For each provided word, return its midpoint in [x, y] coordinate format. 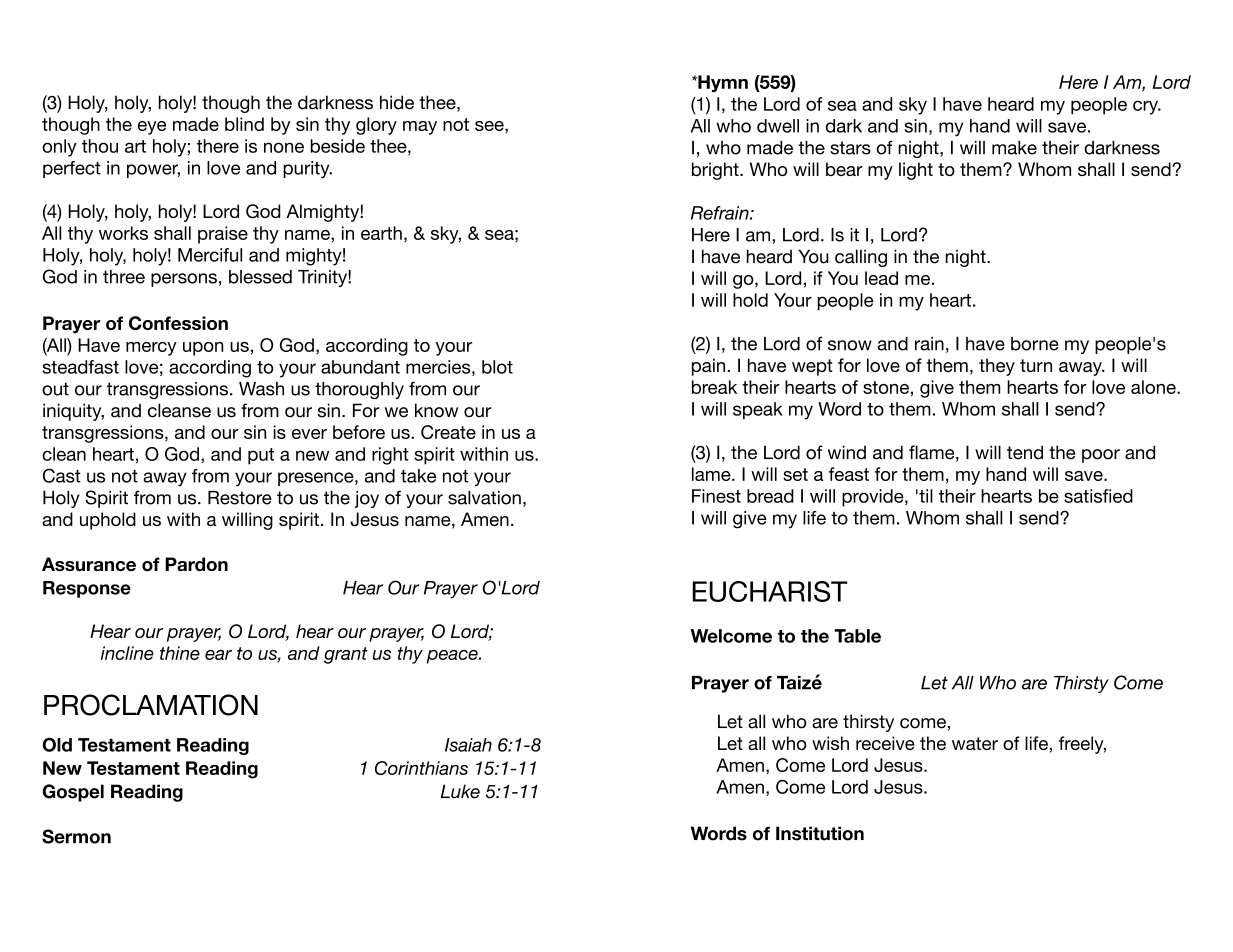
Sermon [76, 836]
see [490, 126]
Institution [820, 833]
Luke [460, 791]
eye [152, 128]
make [1014, 148]
